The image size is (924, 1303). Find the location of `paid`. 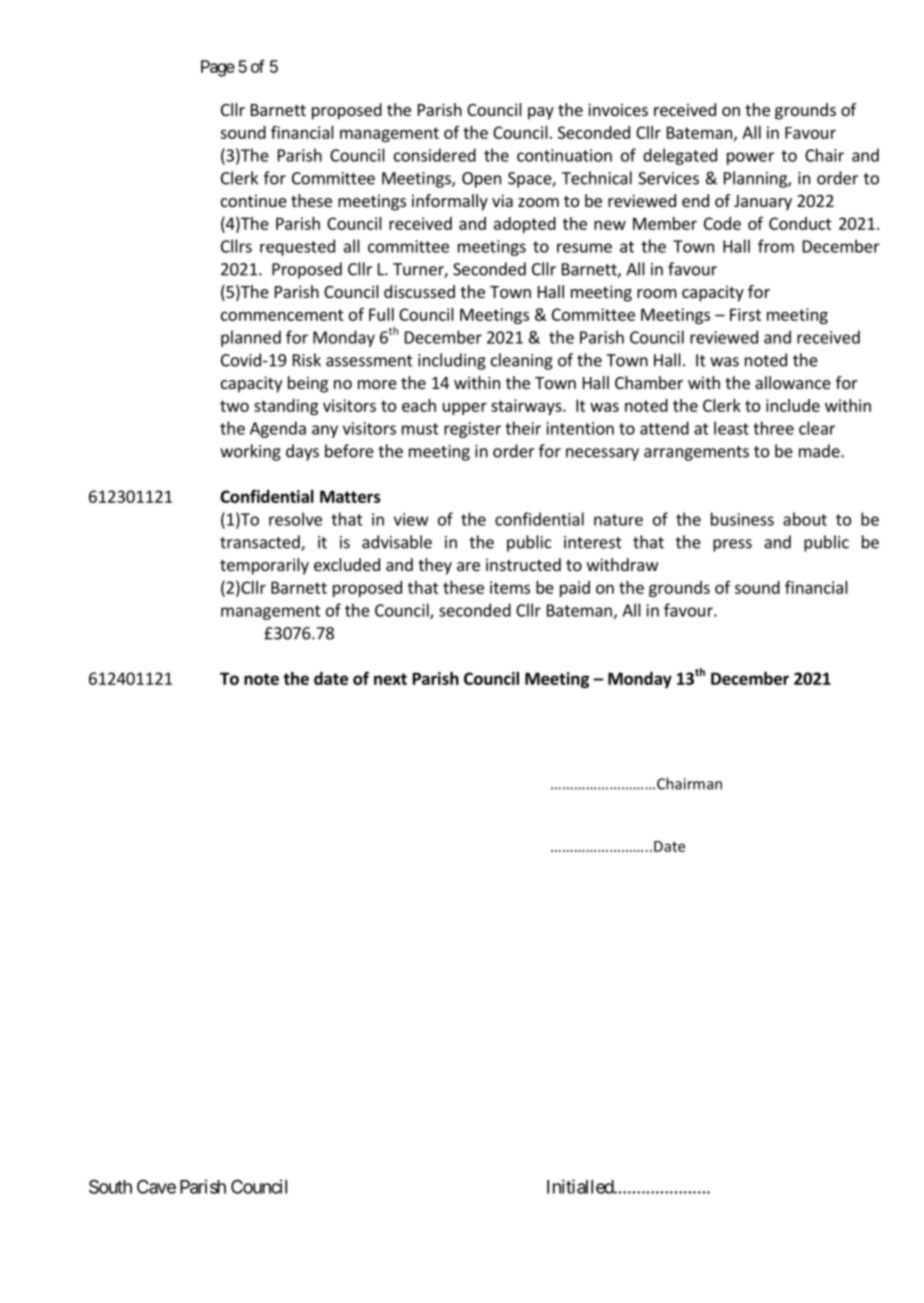

paid is located at coordinates (575, 589).
